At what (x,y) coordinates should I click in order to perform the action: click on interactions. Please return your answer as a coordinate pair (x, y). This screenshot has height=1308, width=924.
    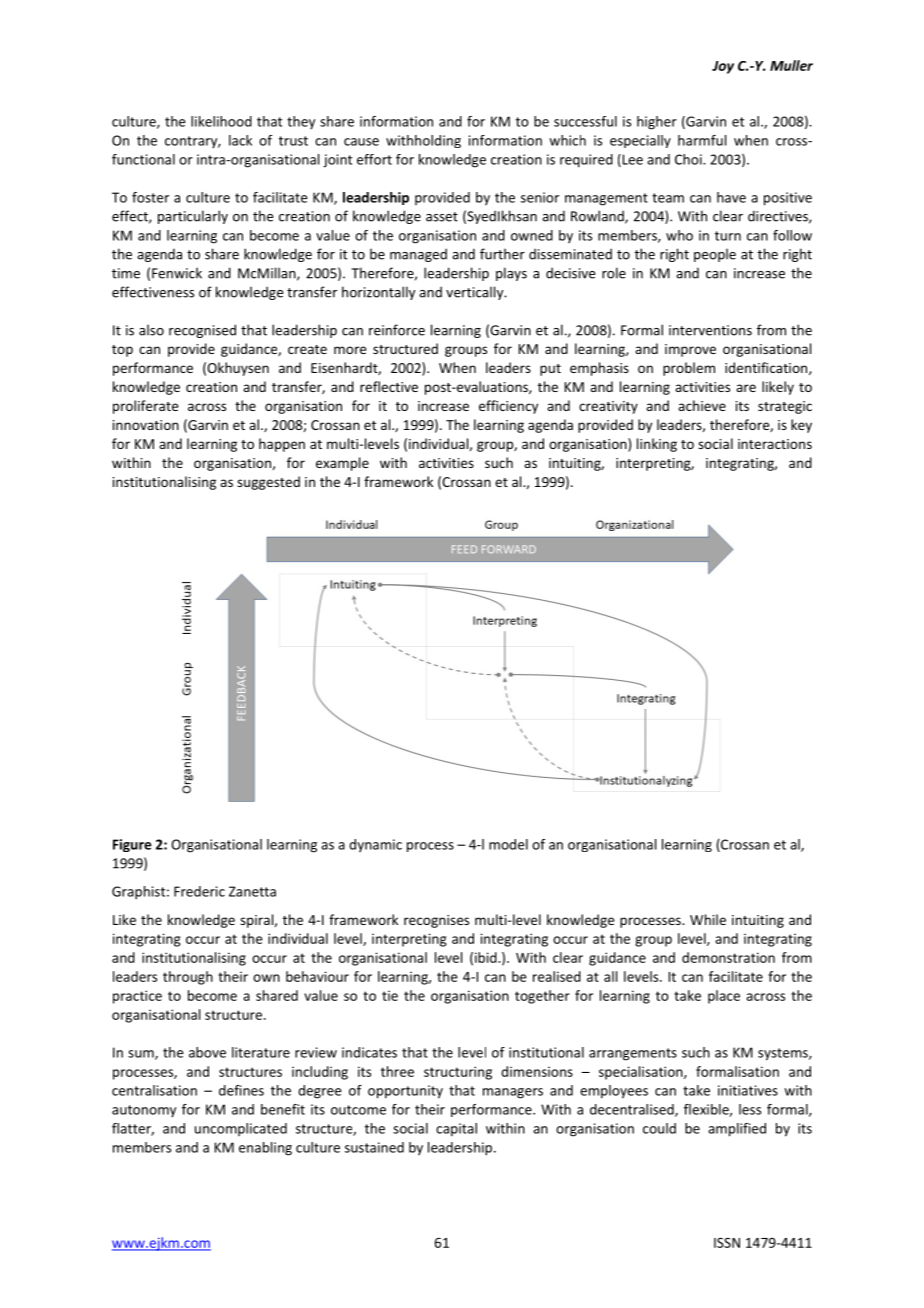
    Looking at the image, I should click on (775, 444).
